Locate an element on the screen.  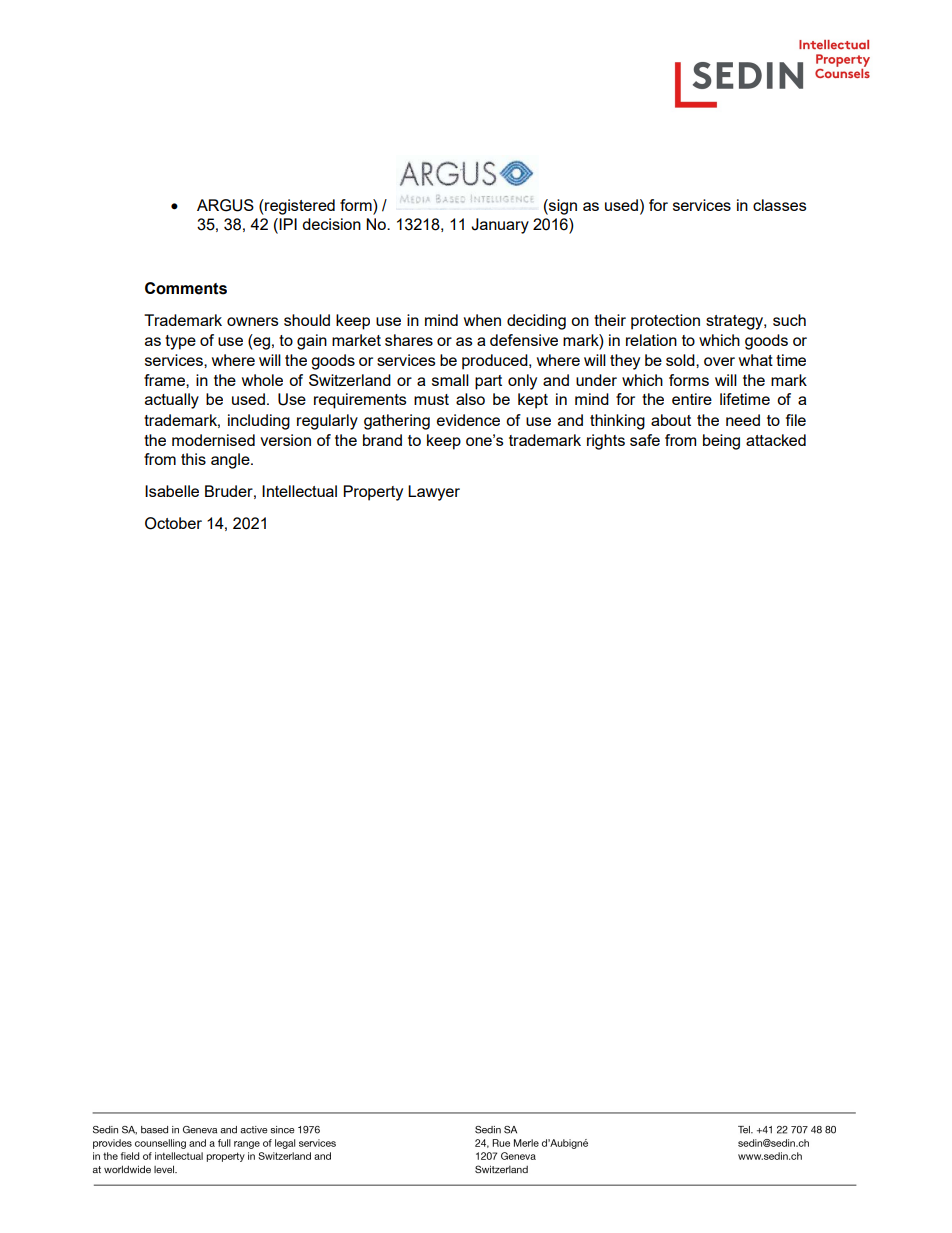
classes is located at coordinates (780, 205).
